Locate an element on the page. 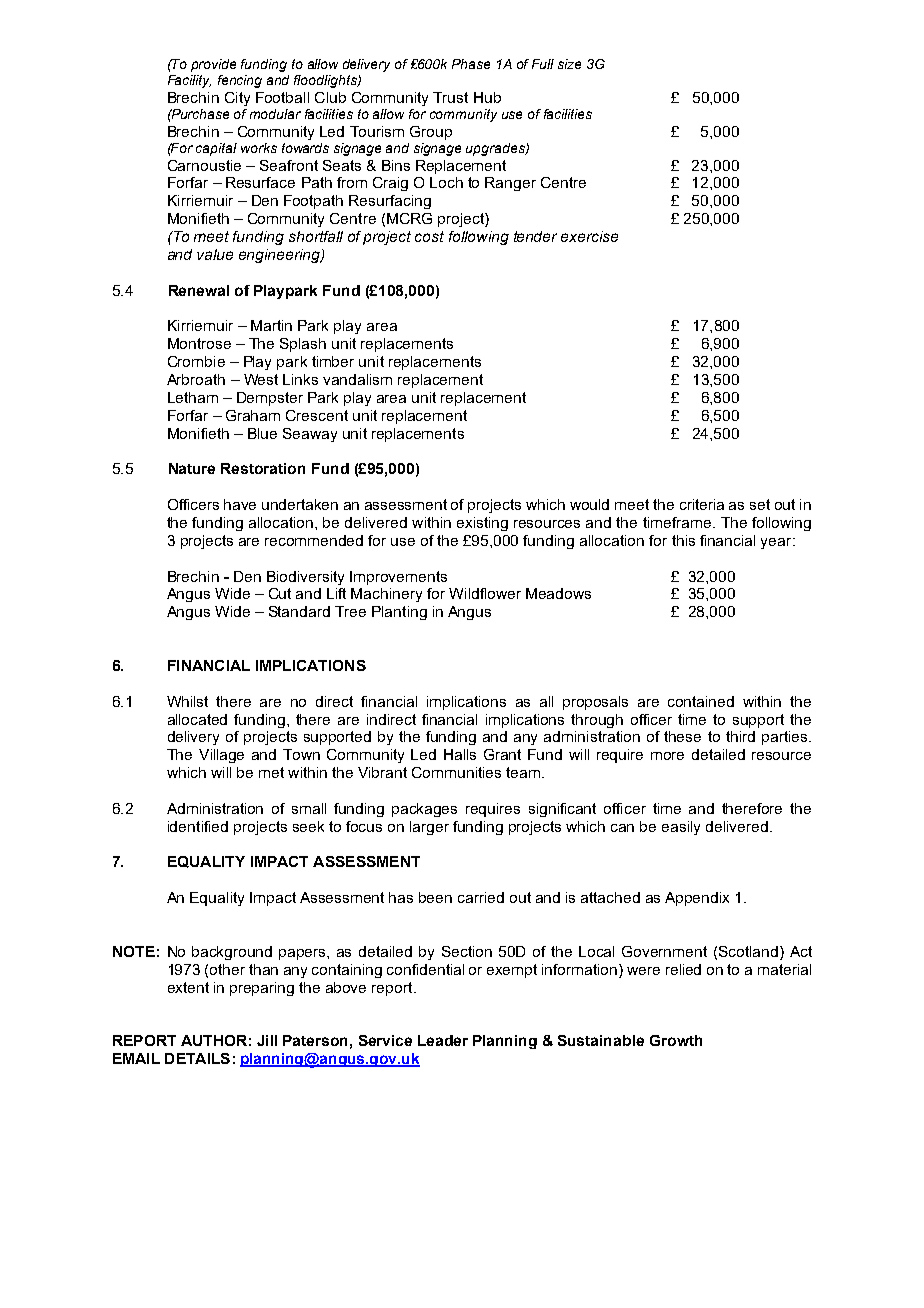  Wildflower is located at coordinates (485, 593).
